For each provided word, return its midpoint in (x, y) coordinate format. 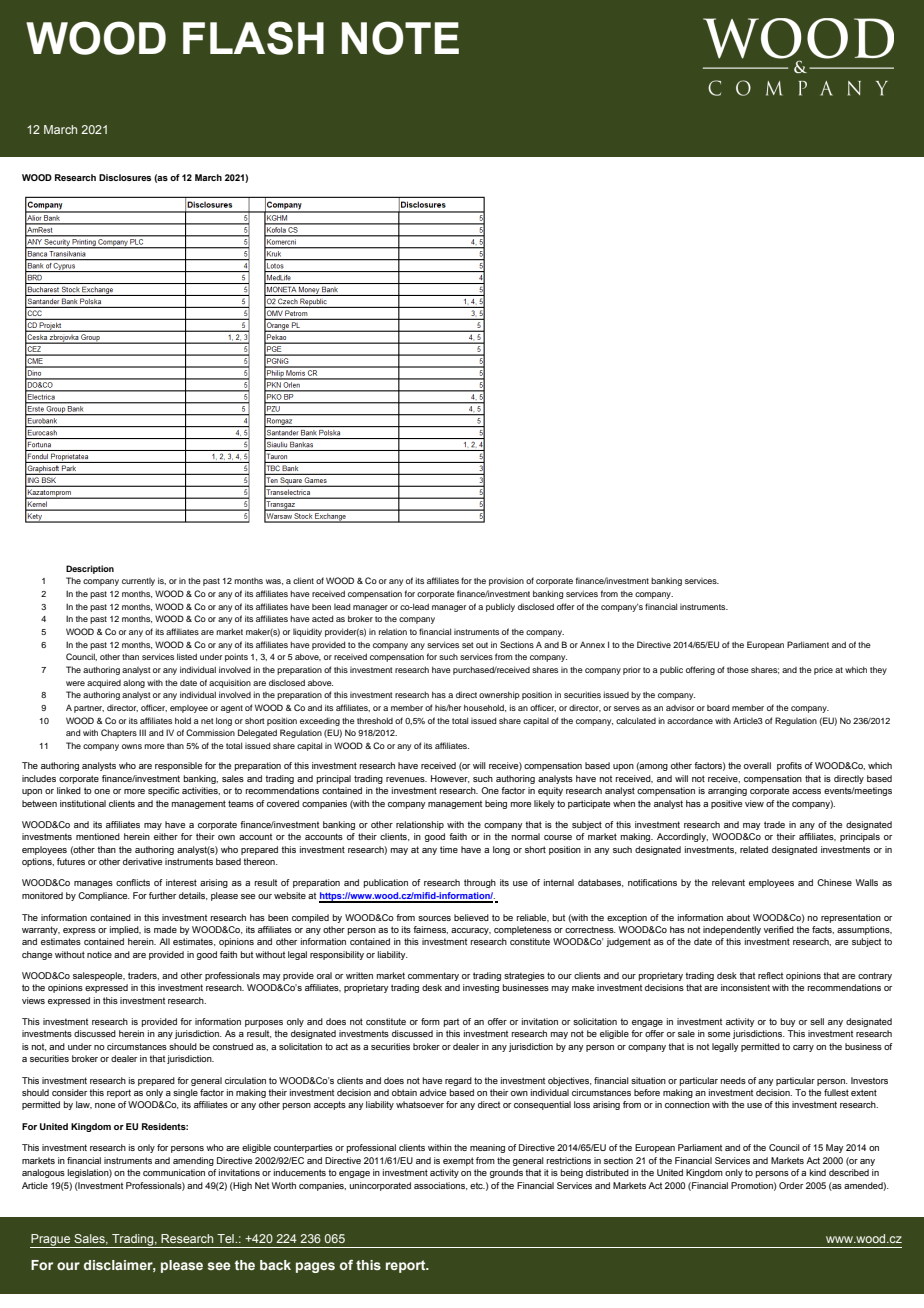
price (823, 670)
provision (506, 581)
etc (477, 1185)
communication (174, 1172)
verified (779, 929)
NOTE (400, 38)
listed (187, 656)
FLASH (253, 38)
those (738, 669)
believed (471, 917)
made (165, 929)
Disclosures (125, 177)
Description (90, 569)
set (468, 645)
